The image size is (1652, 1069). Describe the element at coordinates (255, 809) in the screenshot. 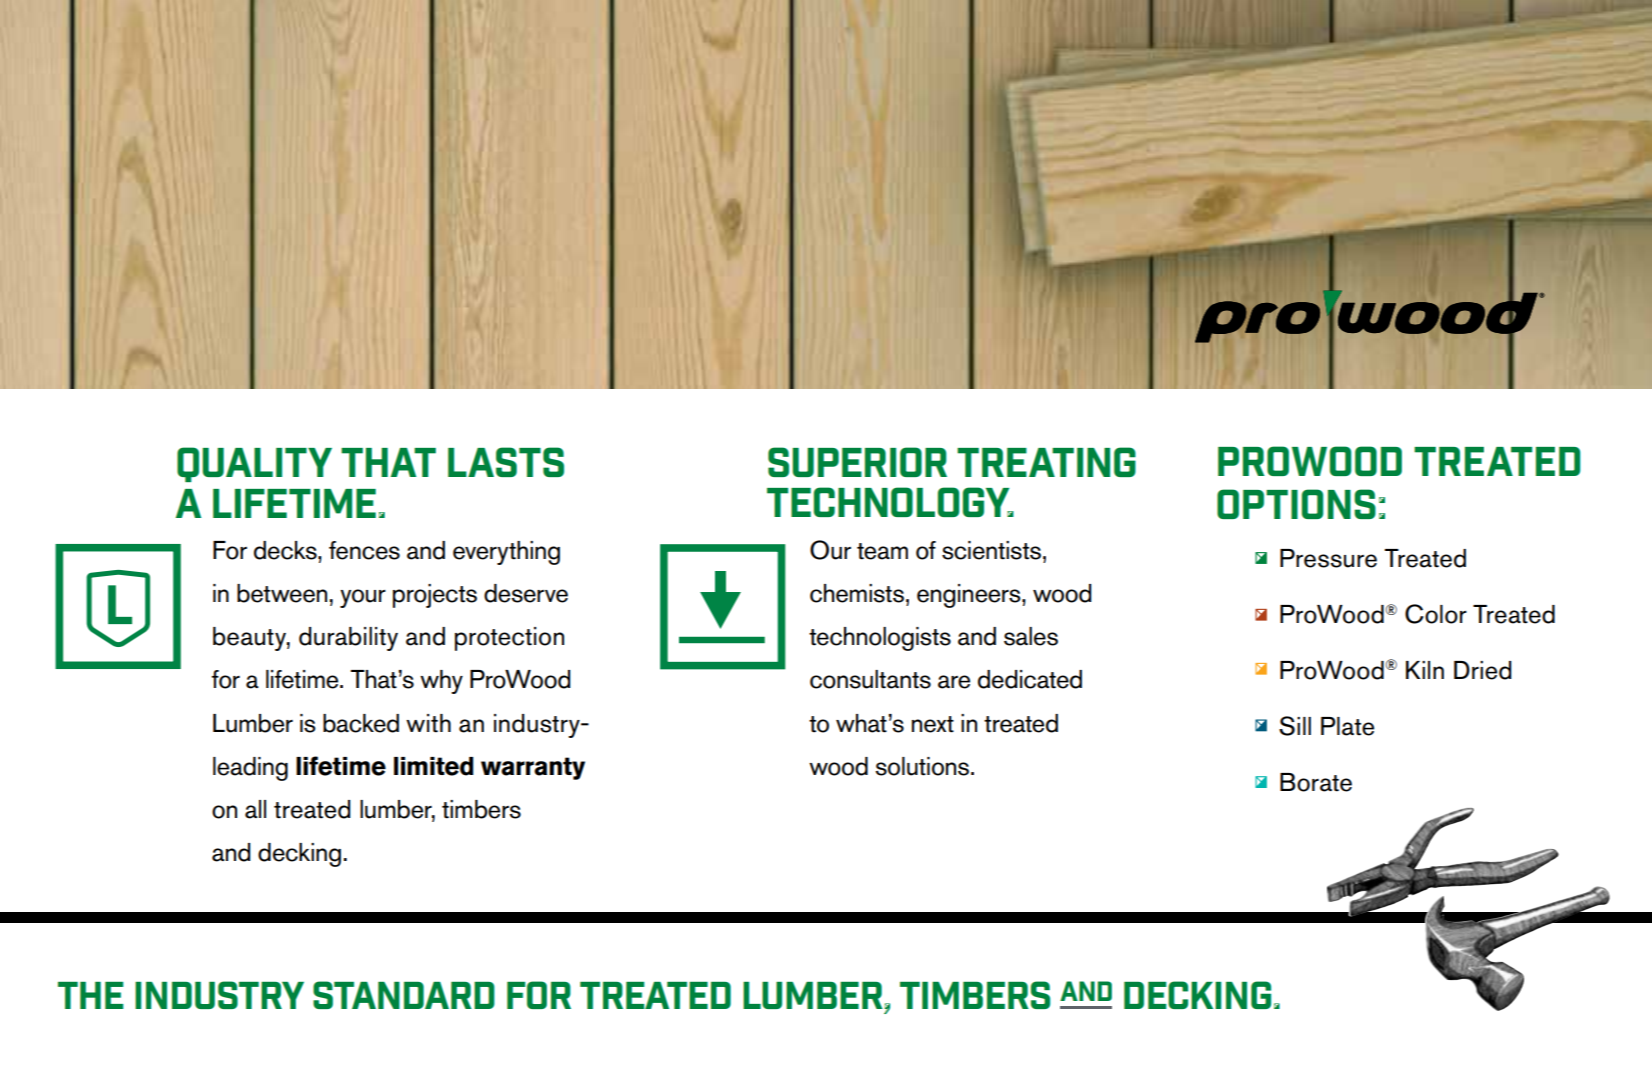

I see `all` at that location.
